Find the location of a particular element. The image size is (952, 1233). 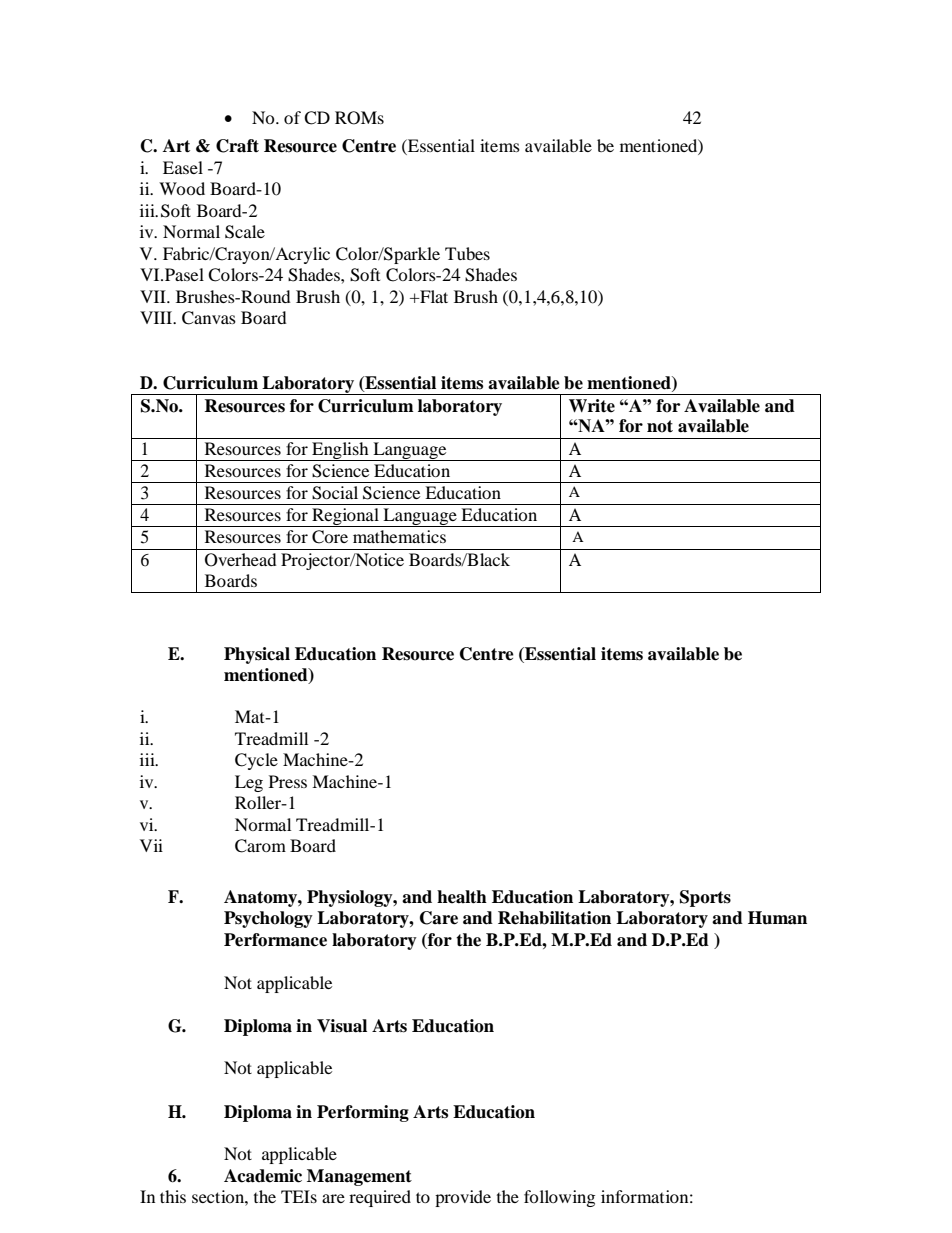

Academic is located at coordinates (263, 1176).
